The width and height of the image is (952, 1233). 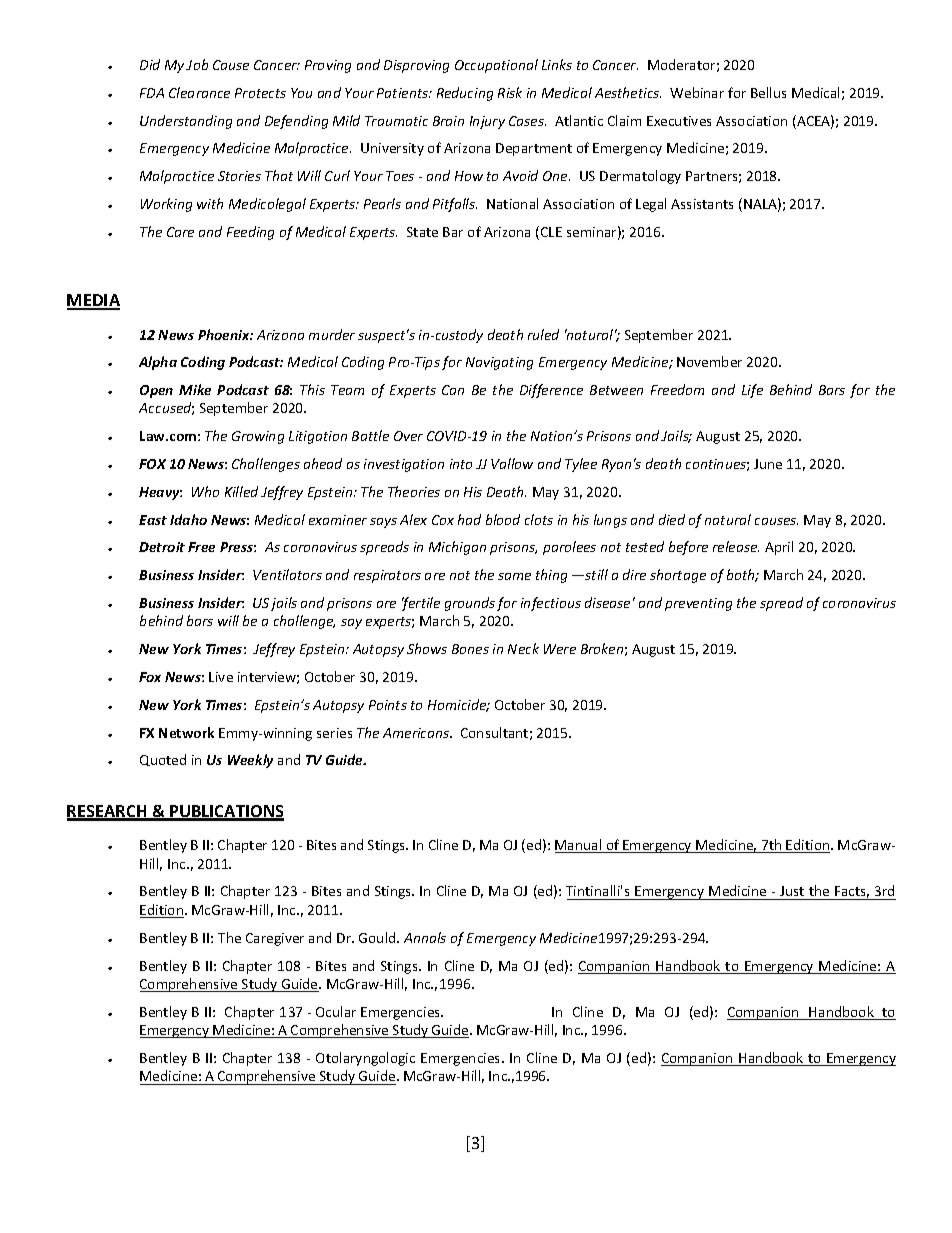 I want to click on Detroit, so click(x=162, y=547).
